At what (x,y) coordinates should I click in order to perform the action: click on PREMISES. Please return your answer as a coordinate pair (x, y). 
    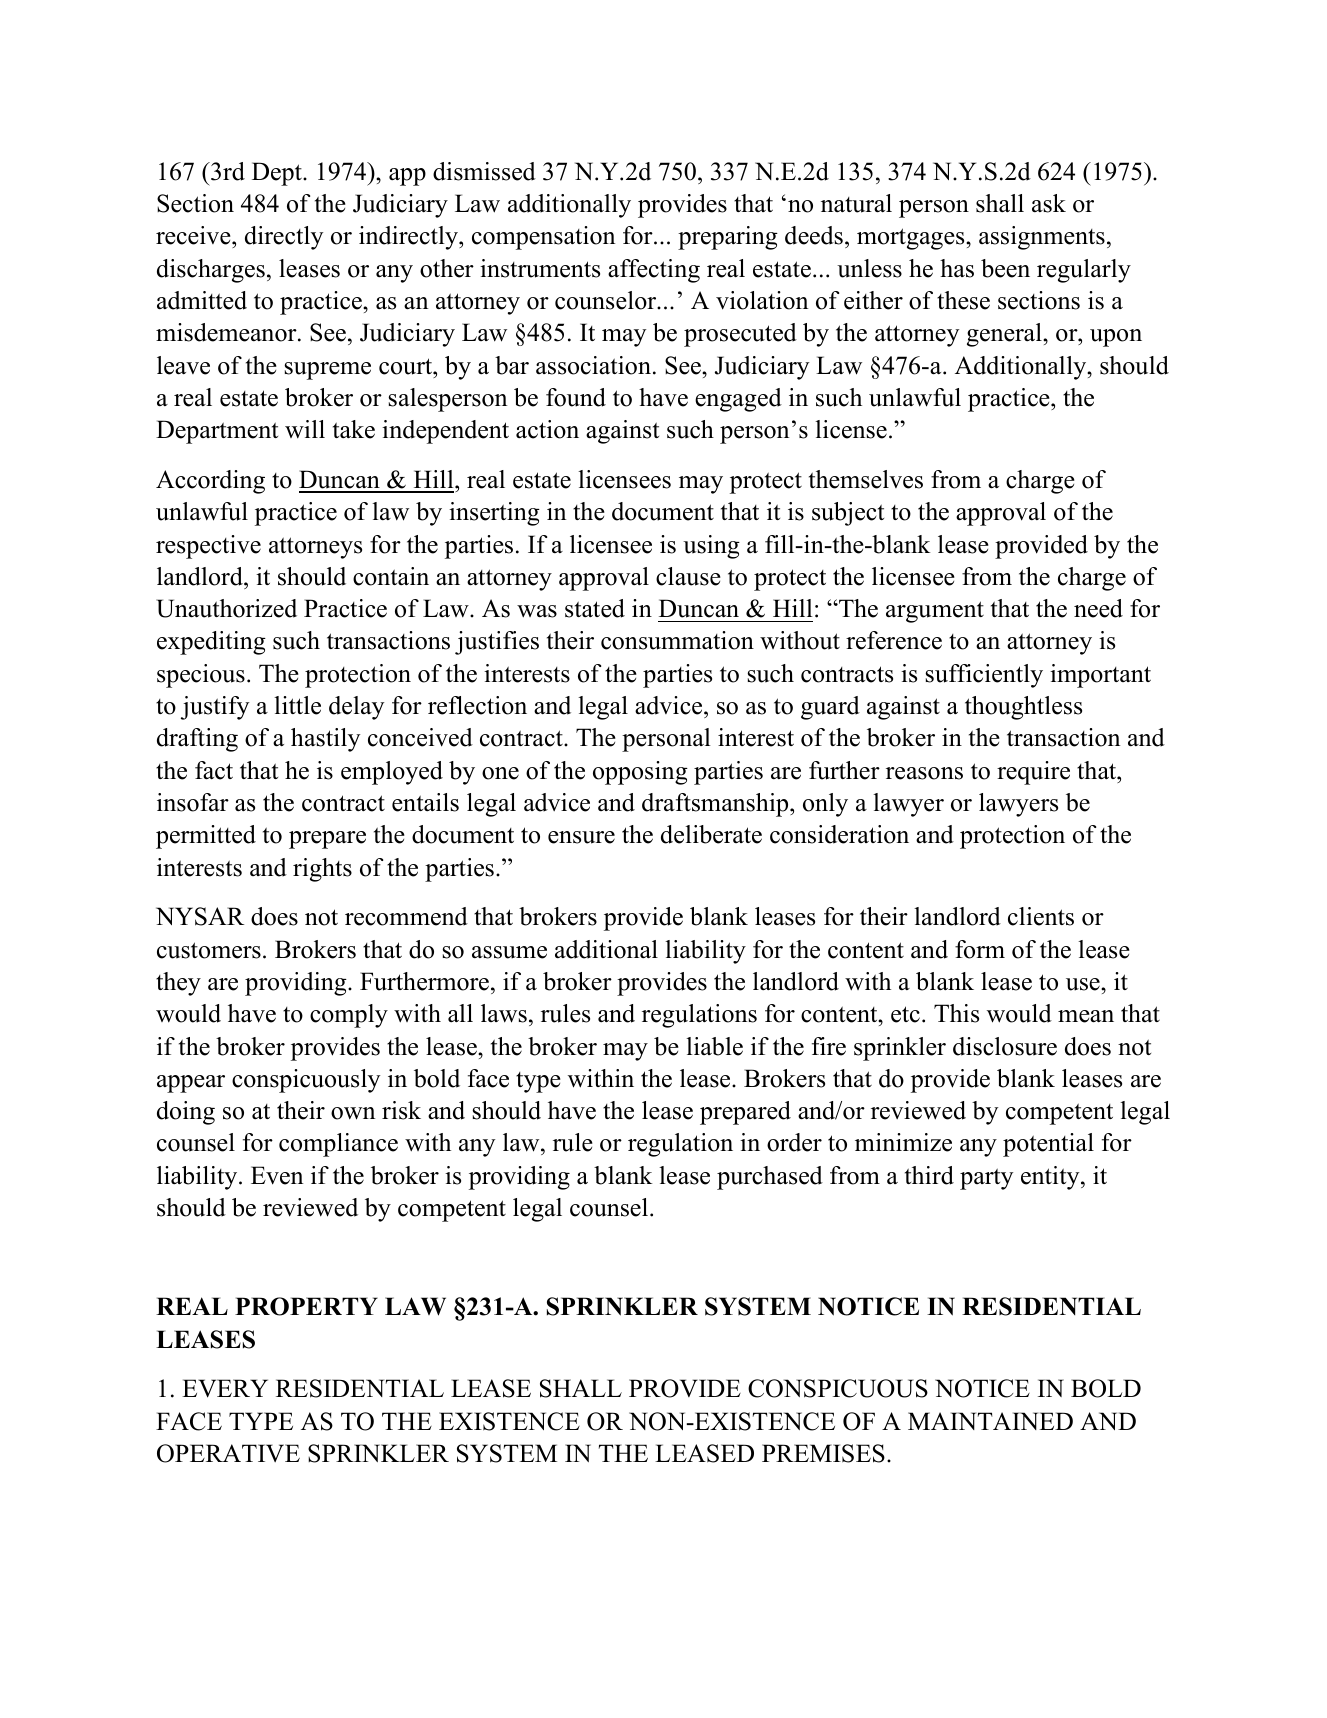
    Looking at the image, I should click on (823, 1453).
